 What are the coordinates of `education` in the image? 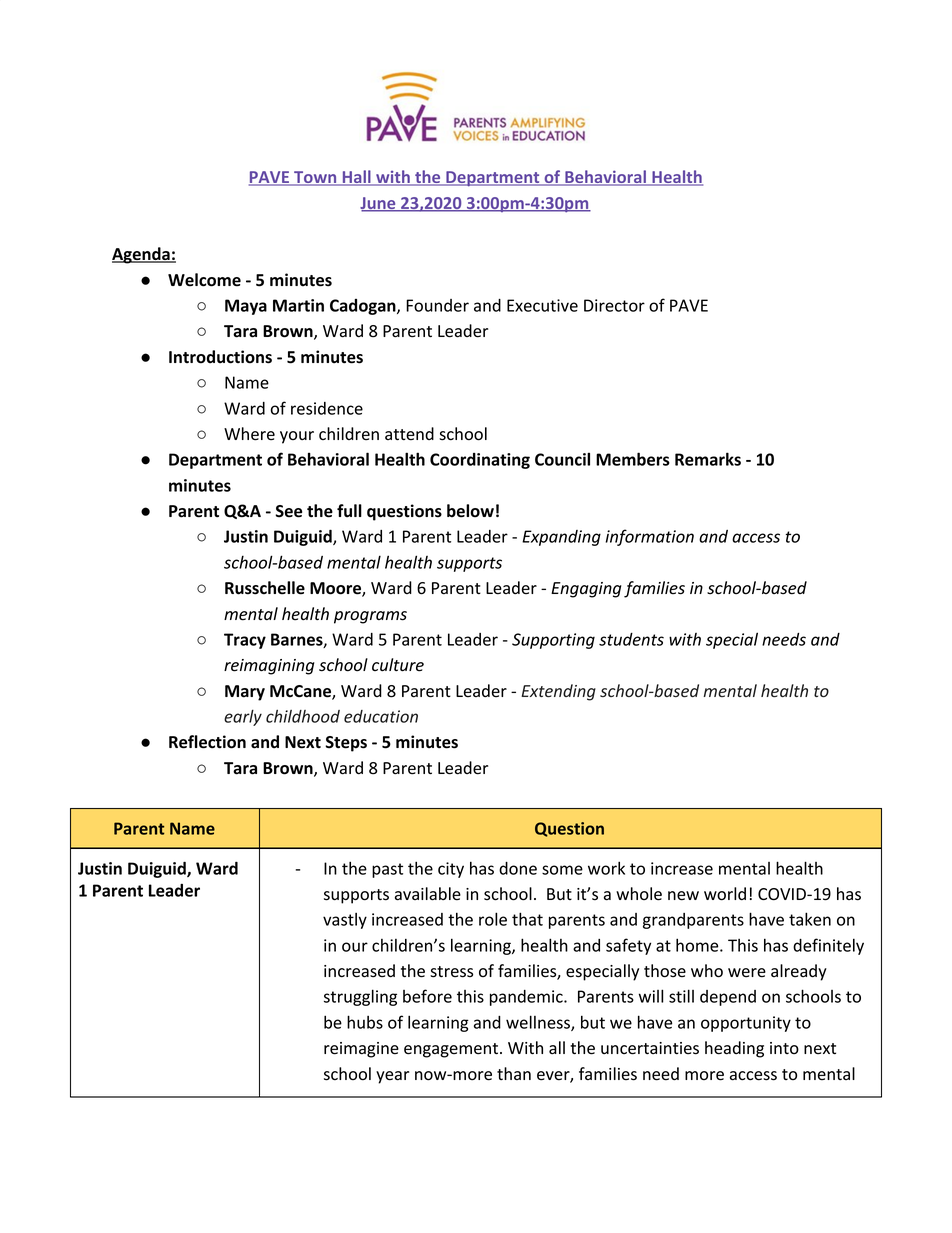 It's located at (381, 716).
